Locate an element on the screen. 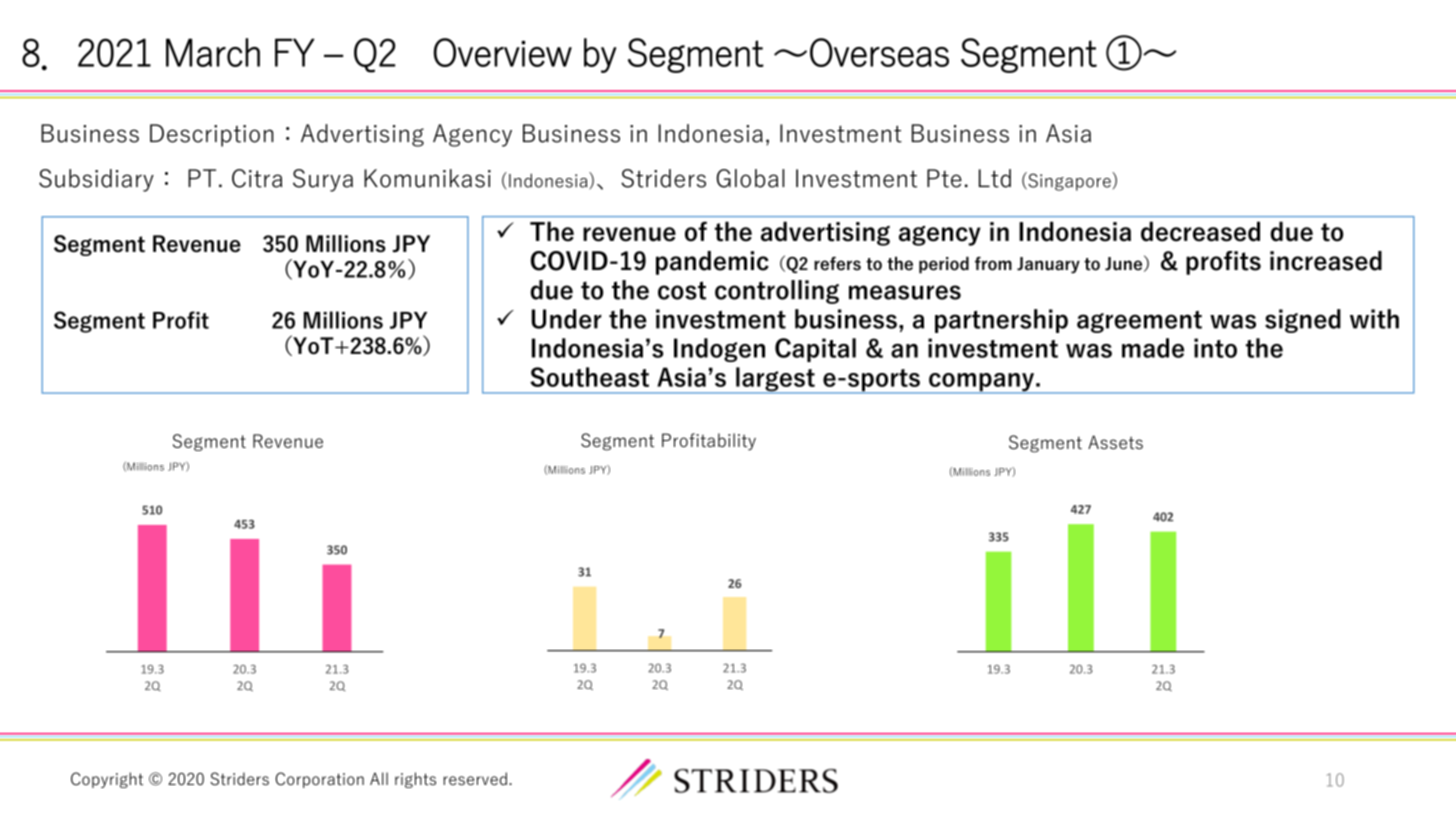  Southeast is located at coordinates (589, 377).
